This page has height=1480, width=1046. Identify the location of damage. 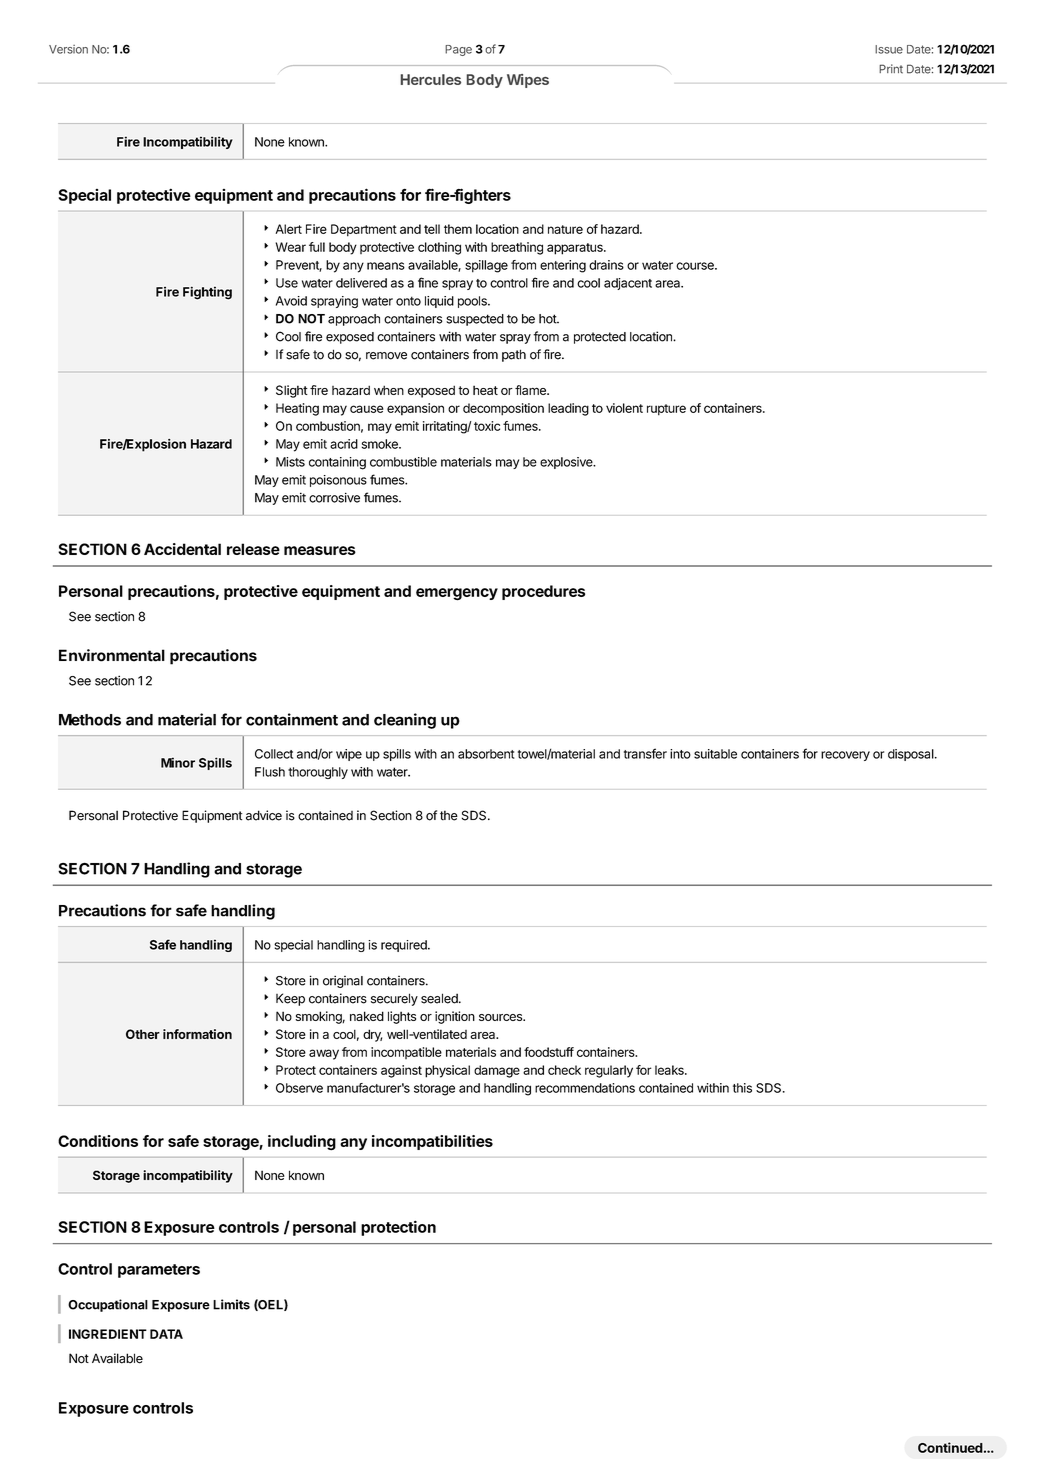
(497, 1071).
